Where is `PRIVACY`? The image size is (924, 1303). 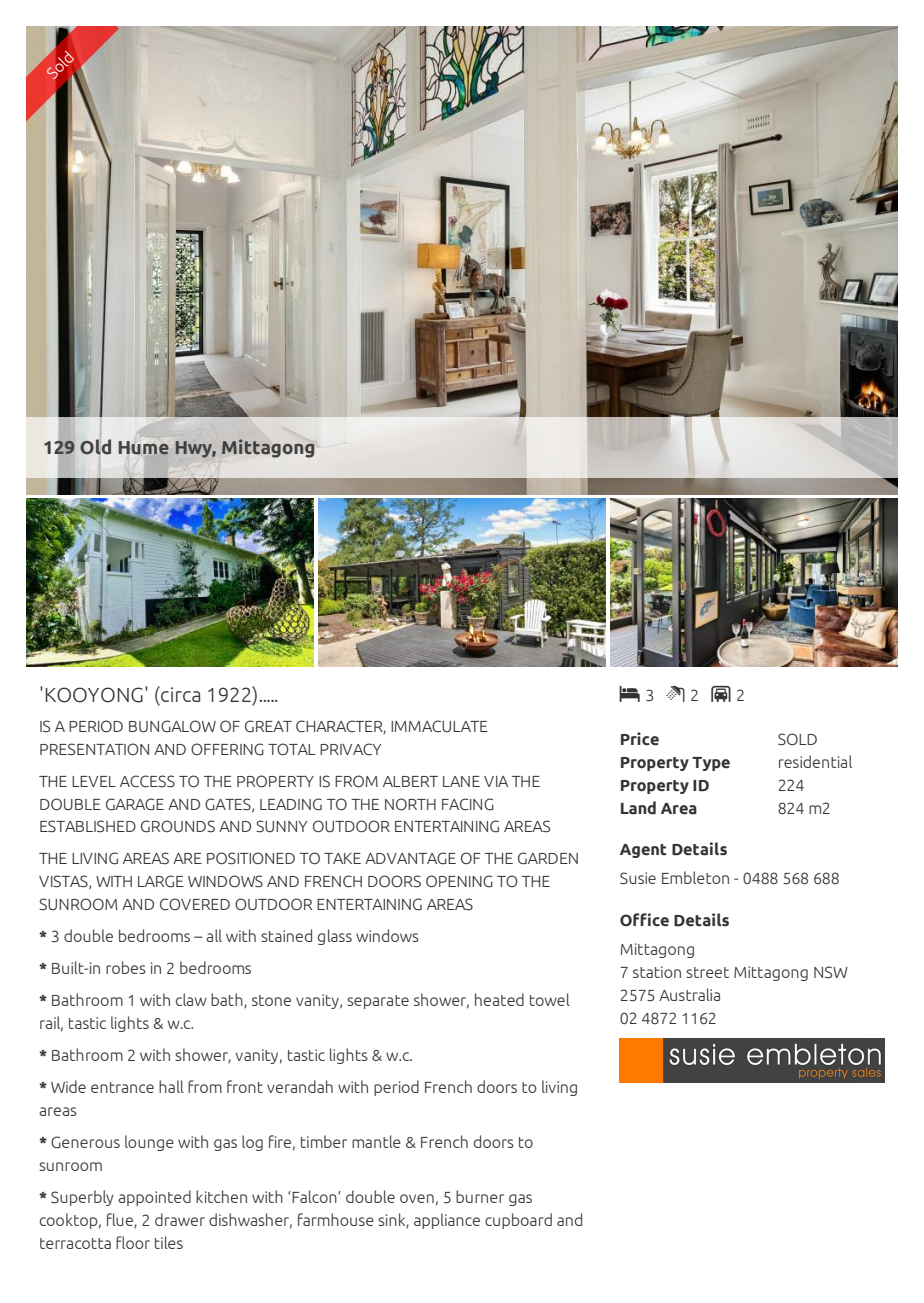 PRIVACY is located at coordinates (350, 749).
